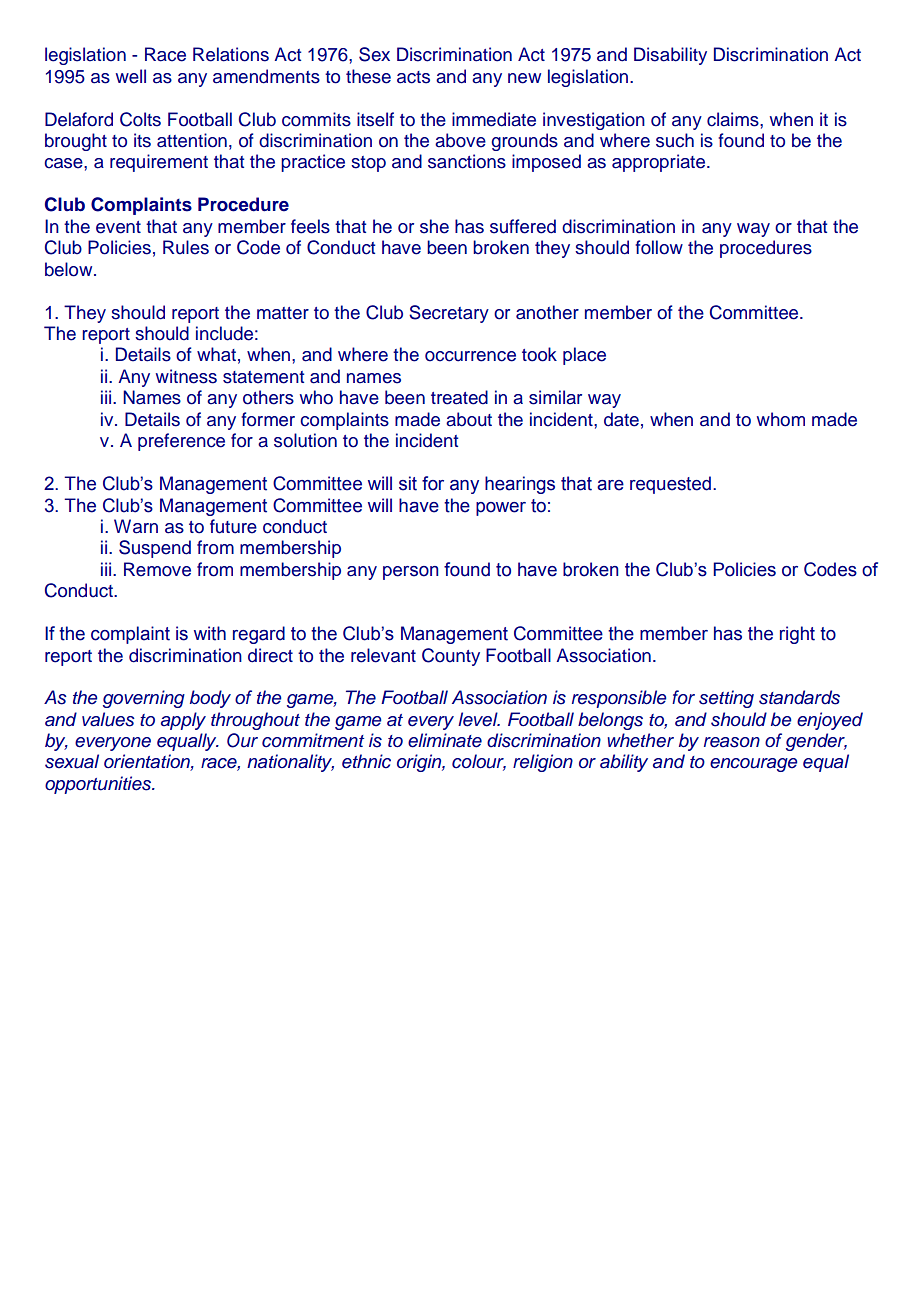  What do you see at coordinates (131, 76) in the screenshot?
I see `well` at bounding box center [131, 76].
